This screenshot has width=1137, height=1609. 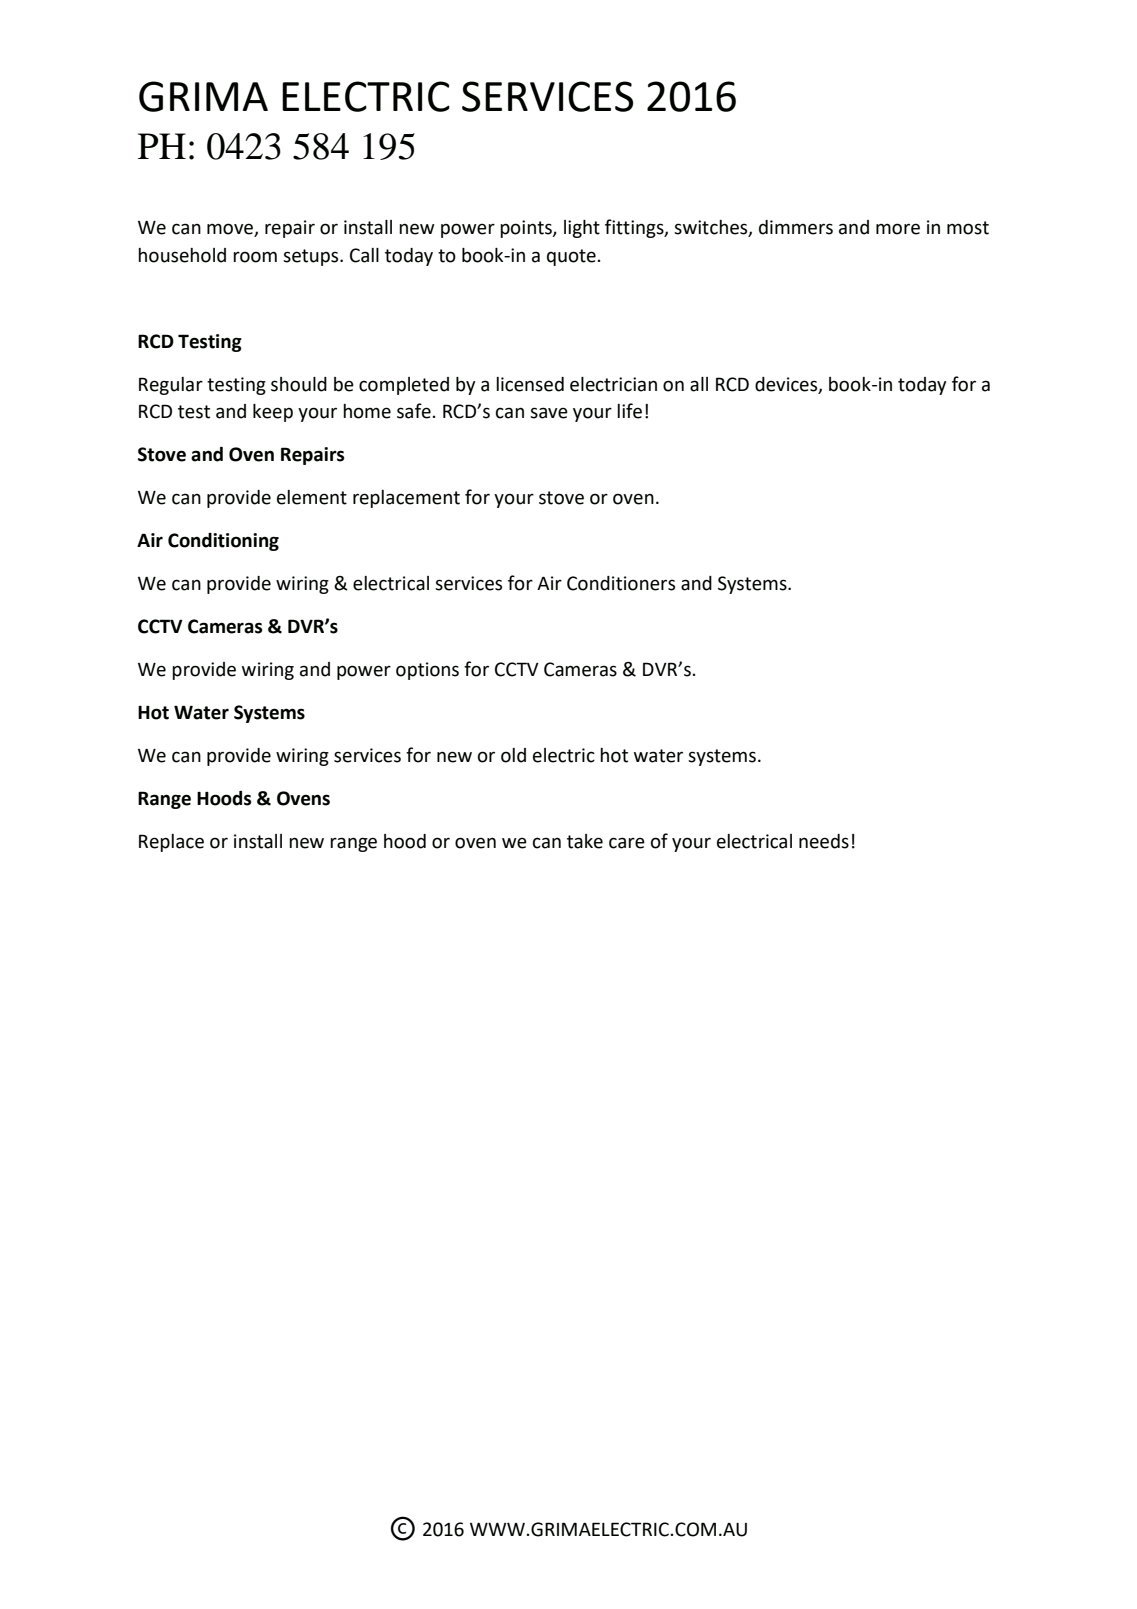 I want to click on options, so click(x=427, y=671).
